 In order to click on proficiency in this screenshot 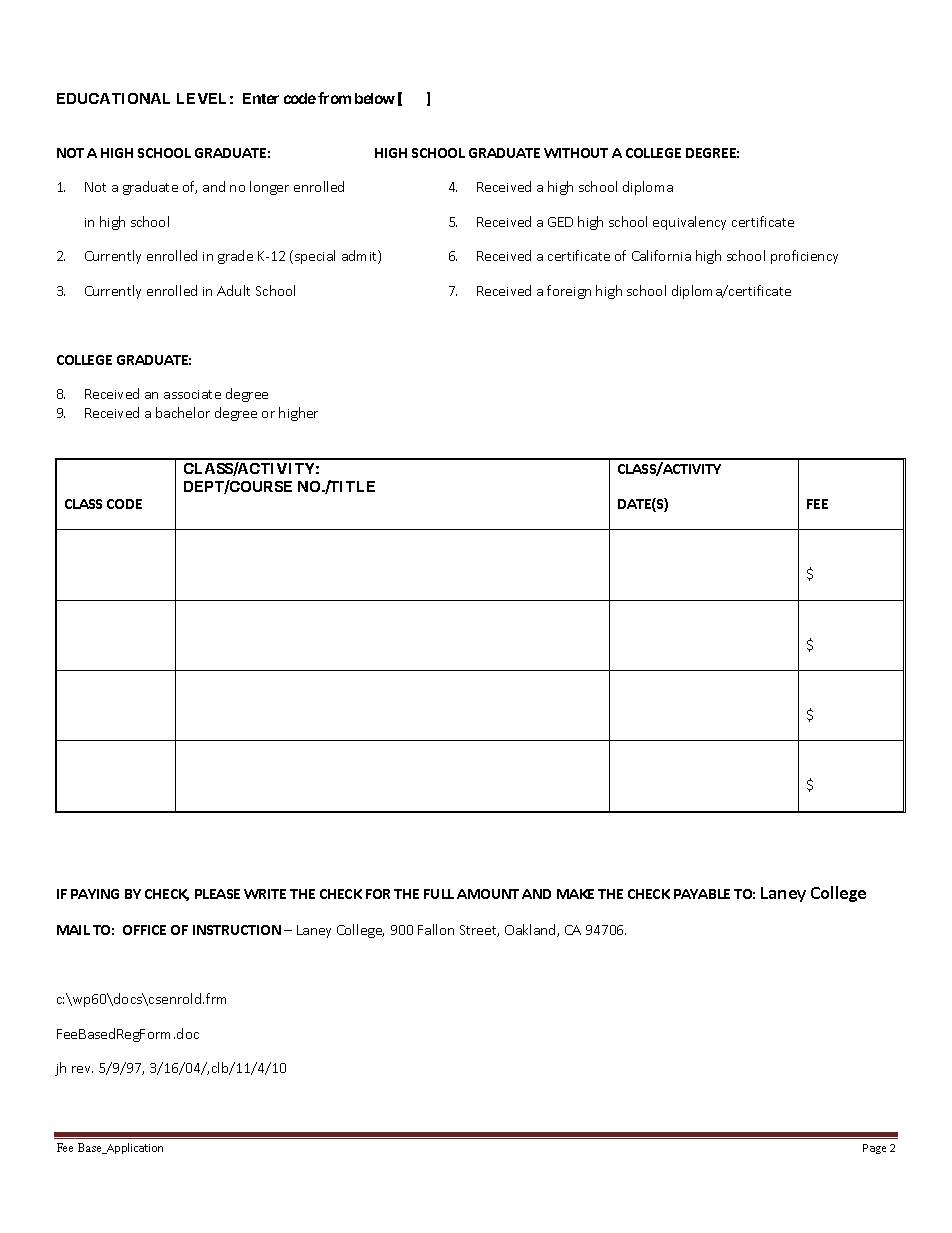, I will do `click(804, 257)`.
